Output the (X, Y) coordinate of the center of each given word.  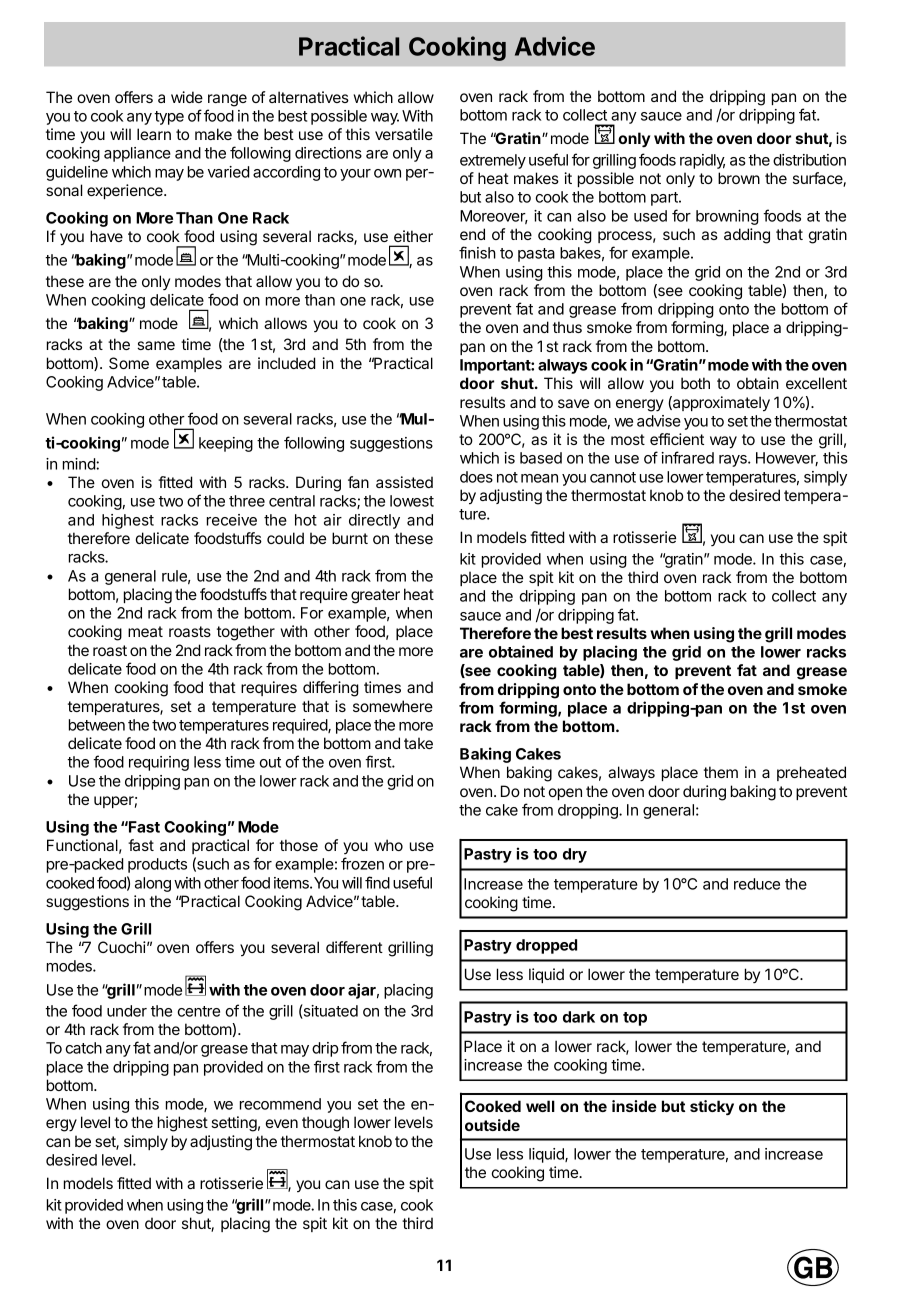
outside (492, 1125)
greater (375, 596)
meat (145, 631)
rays (734, 461)
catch (84, 1048)
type (169, 118)
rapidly (702, 161)
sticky (712, 1108)
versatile (404, 134)
